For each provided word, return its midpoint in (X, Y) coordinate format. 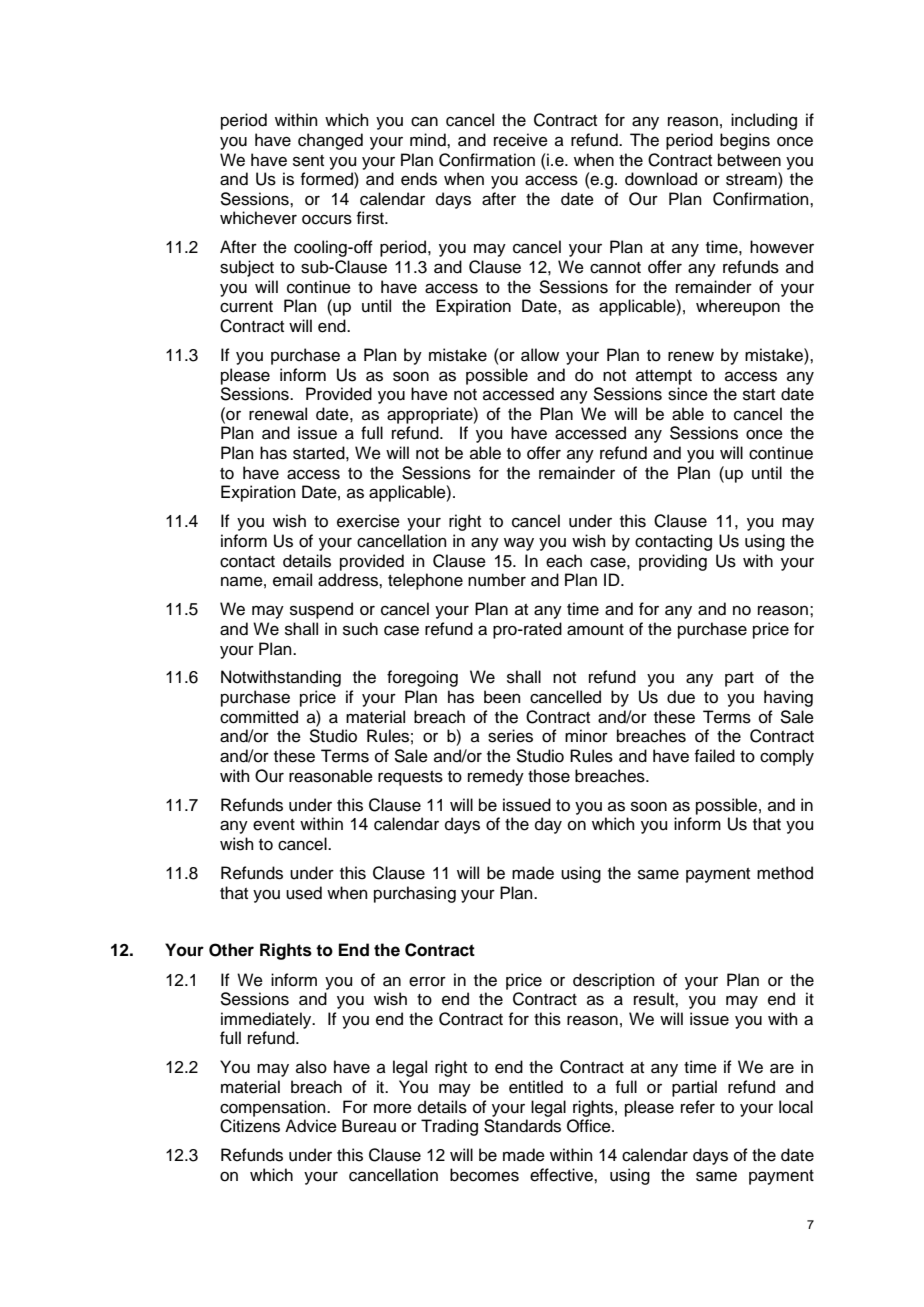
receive (521, 140)
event (274, 825)
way (519, 544)
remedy (496, 777)
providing (673, 562)
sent (308, 161)
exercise (368, 521)
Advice (311, 1126)
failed (715, 756)
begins (745, 141)
